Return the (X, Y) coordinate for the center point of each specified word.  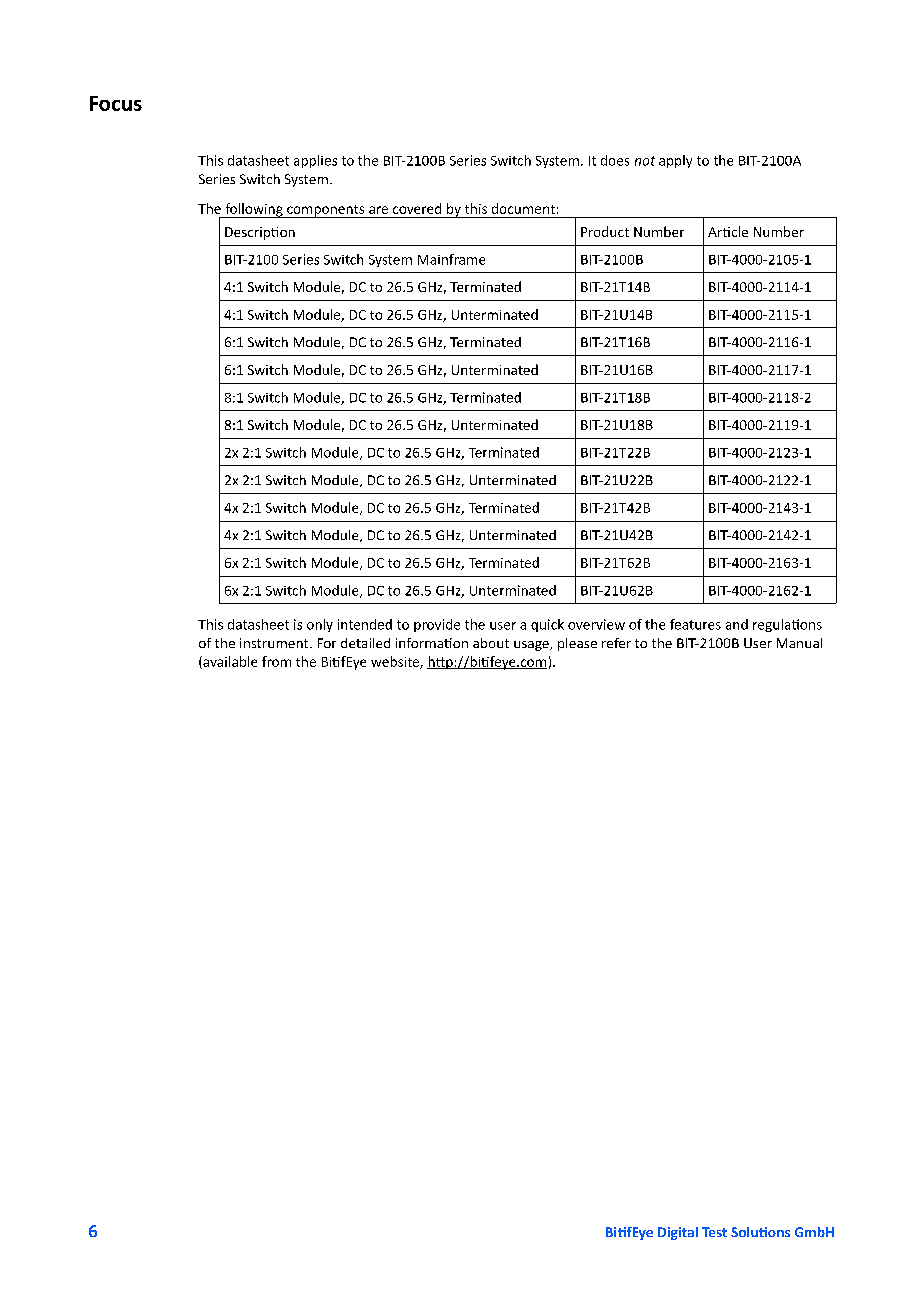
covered (417, 208)
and (737, 624)
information (432, 643)
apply (675, 161)
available (229, 662)
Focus (116, 103)
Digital (678, 1233)
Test (714, 1232)
